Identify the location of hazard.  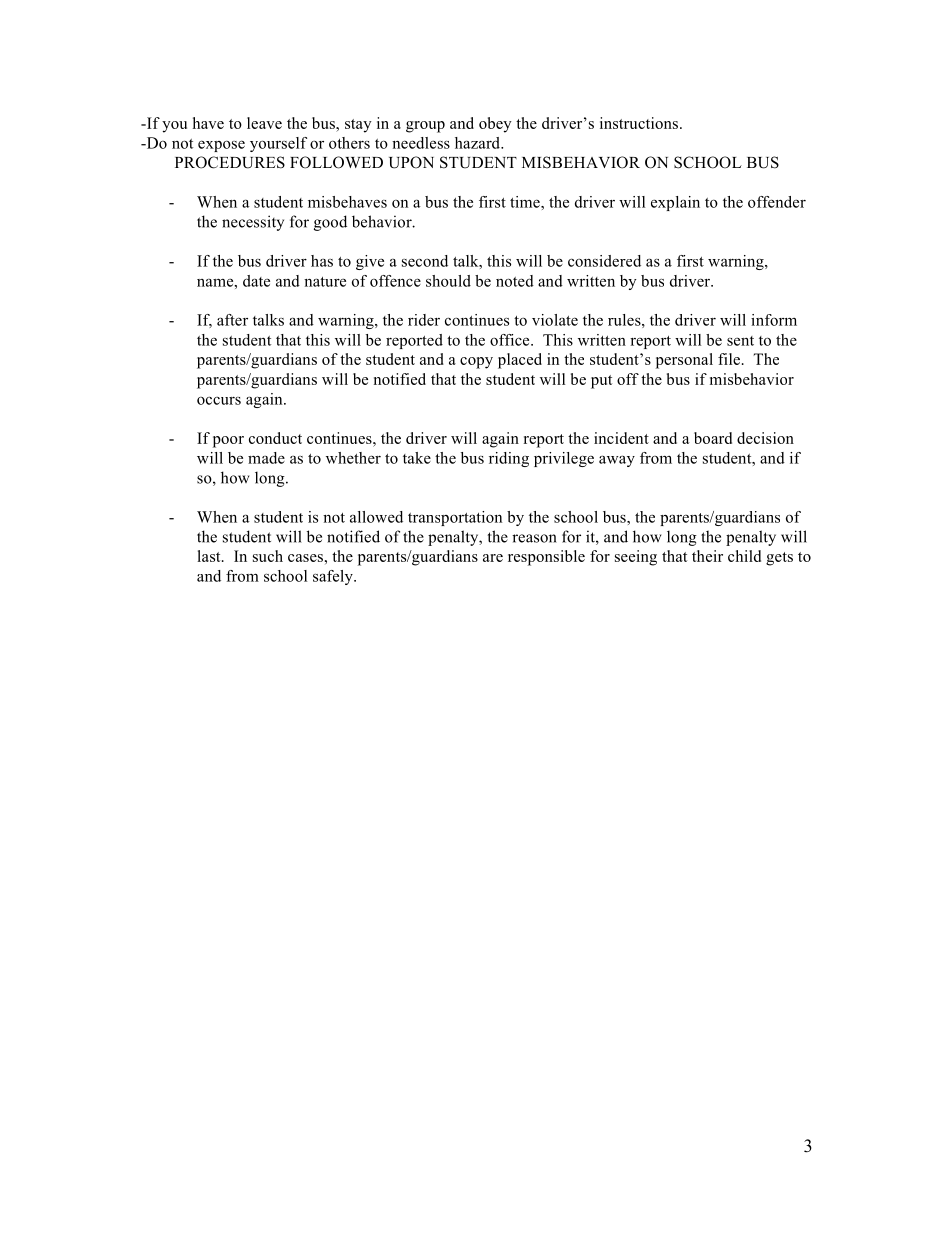
(478, 143).
